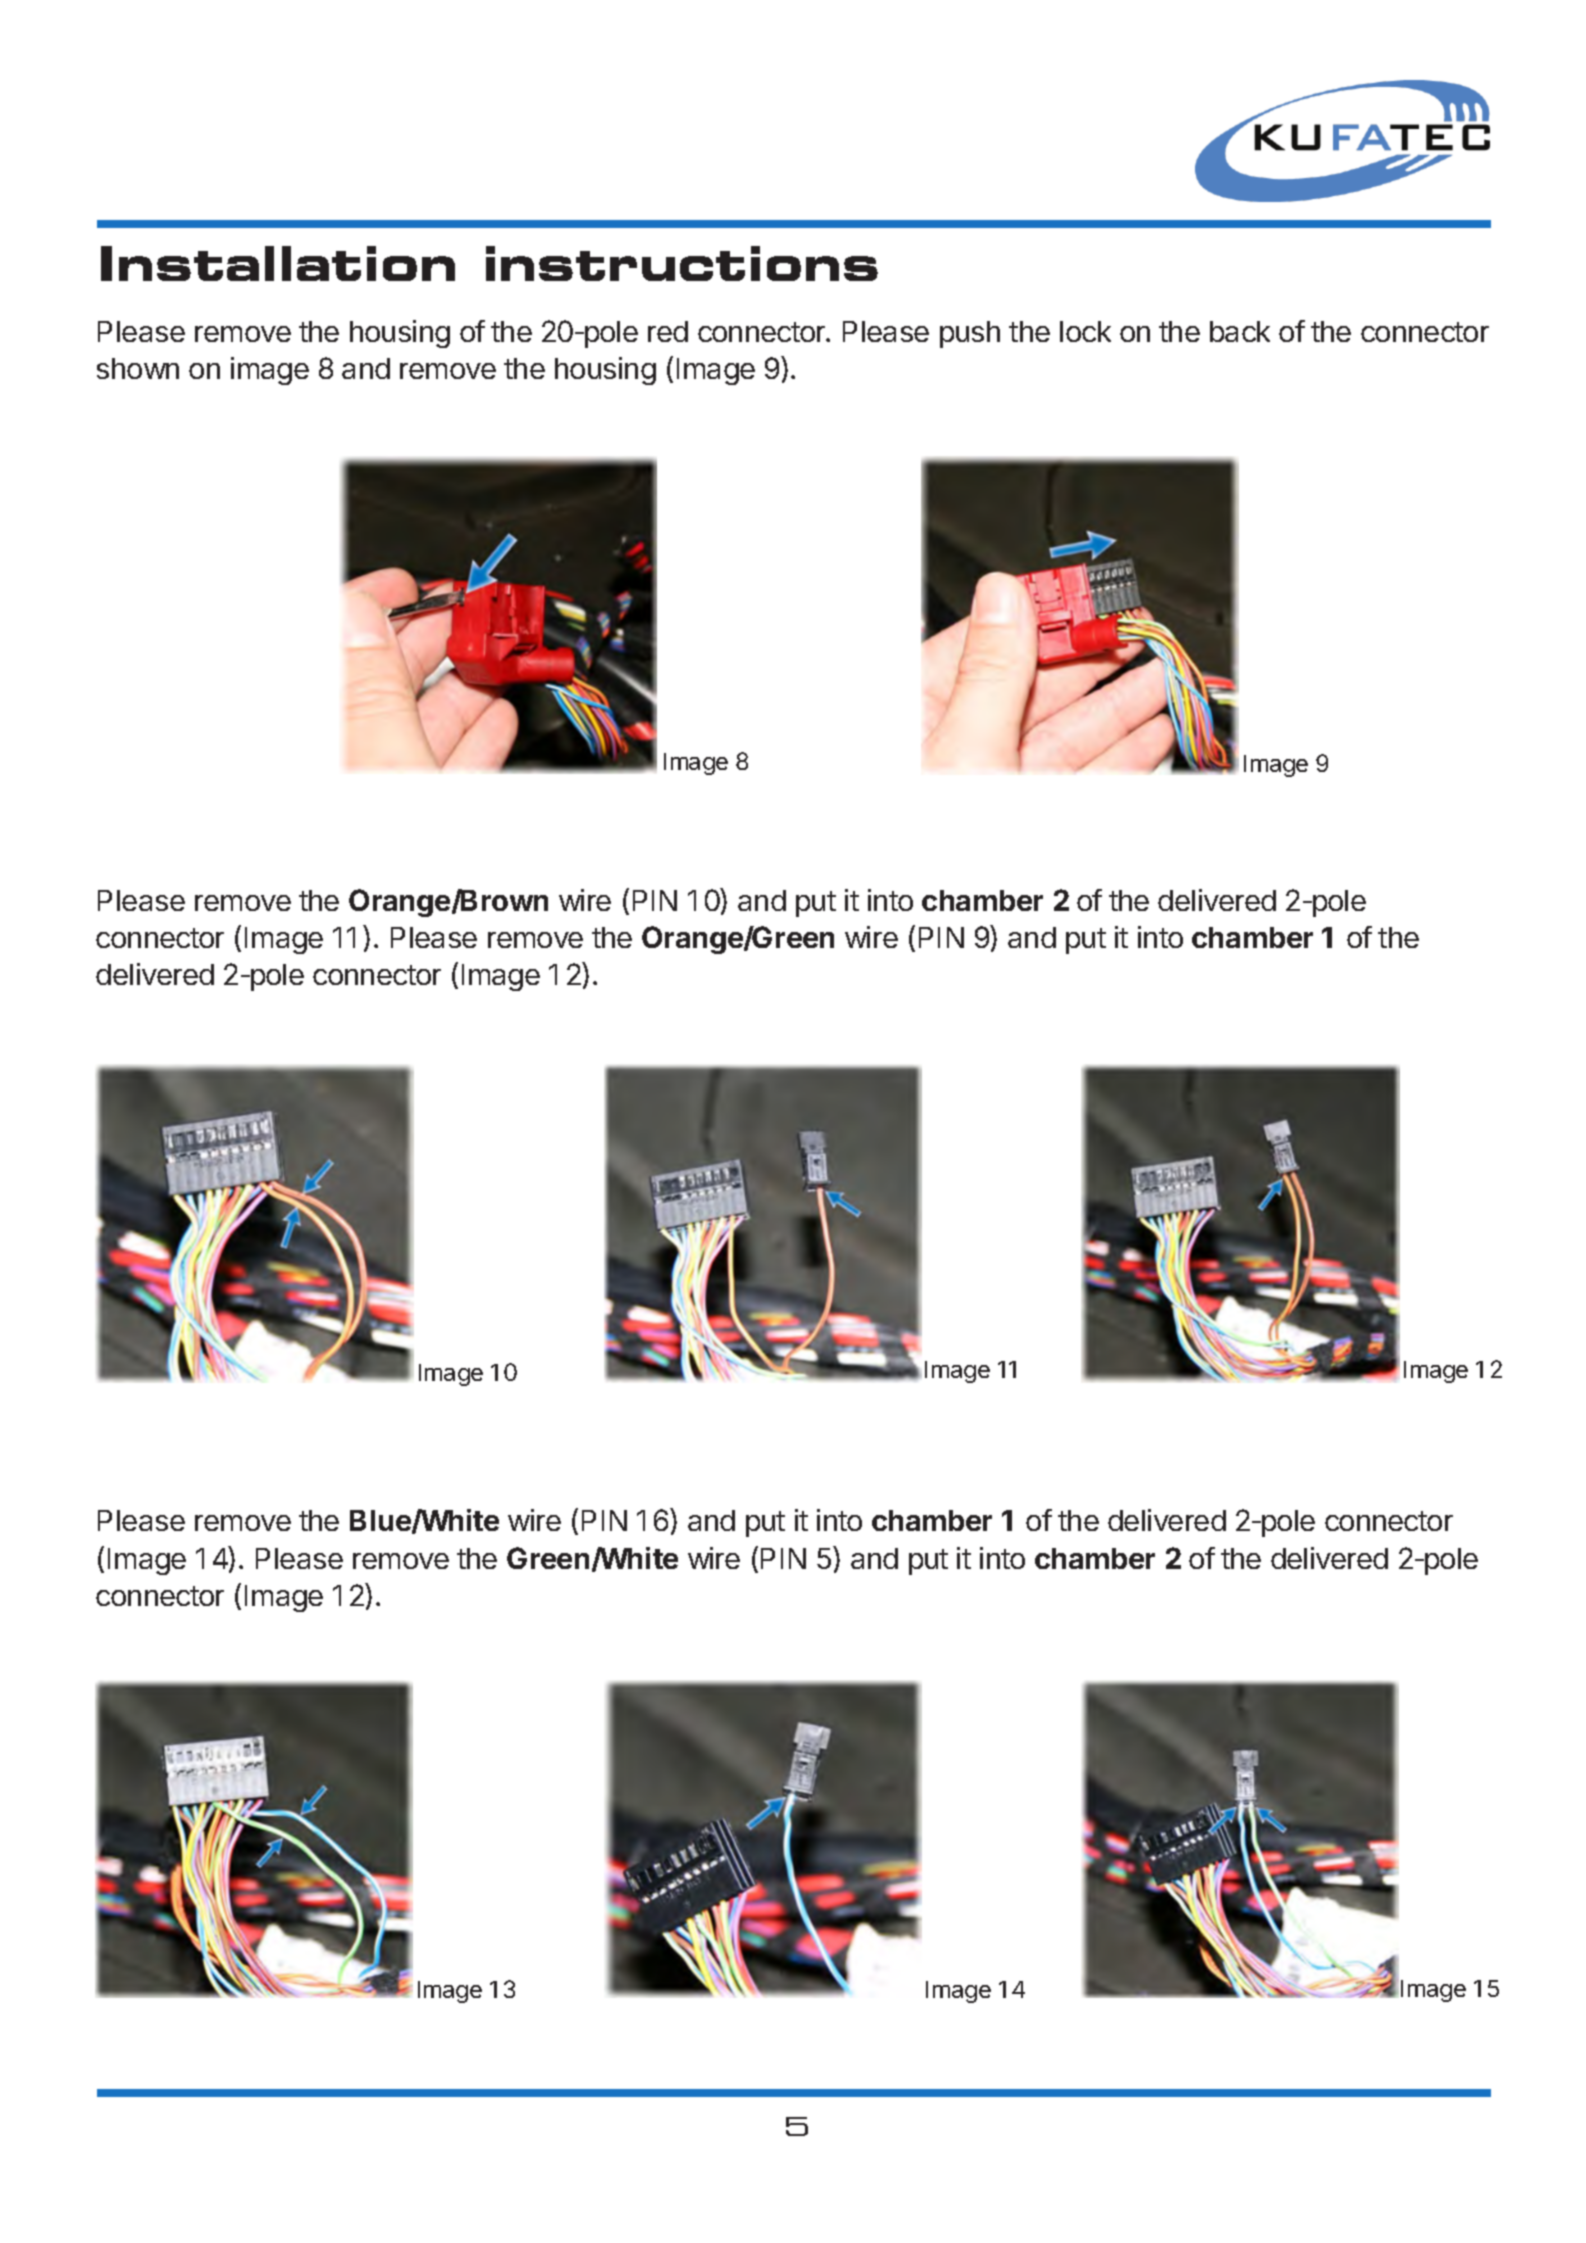  What do you see at coordinates (1240, 331) in the screenshot?
I see `back` at bounding box center [1240, 331].
